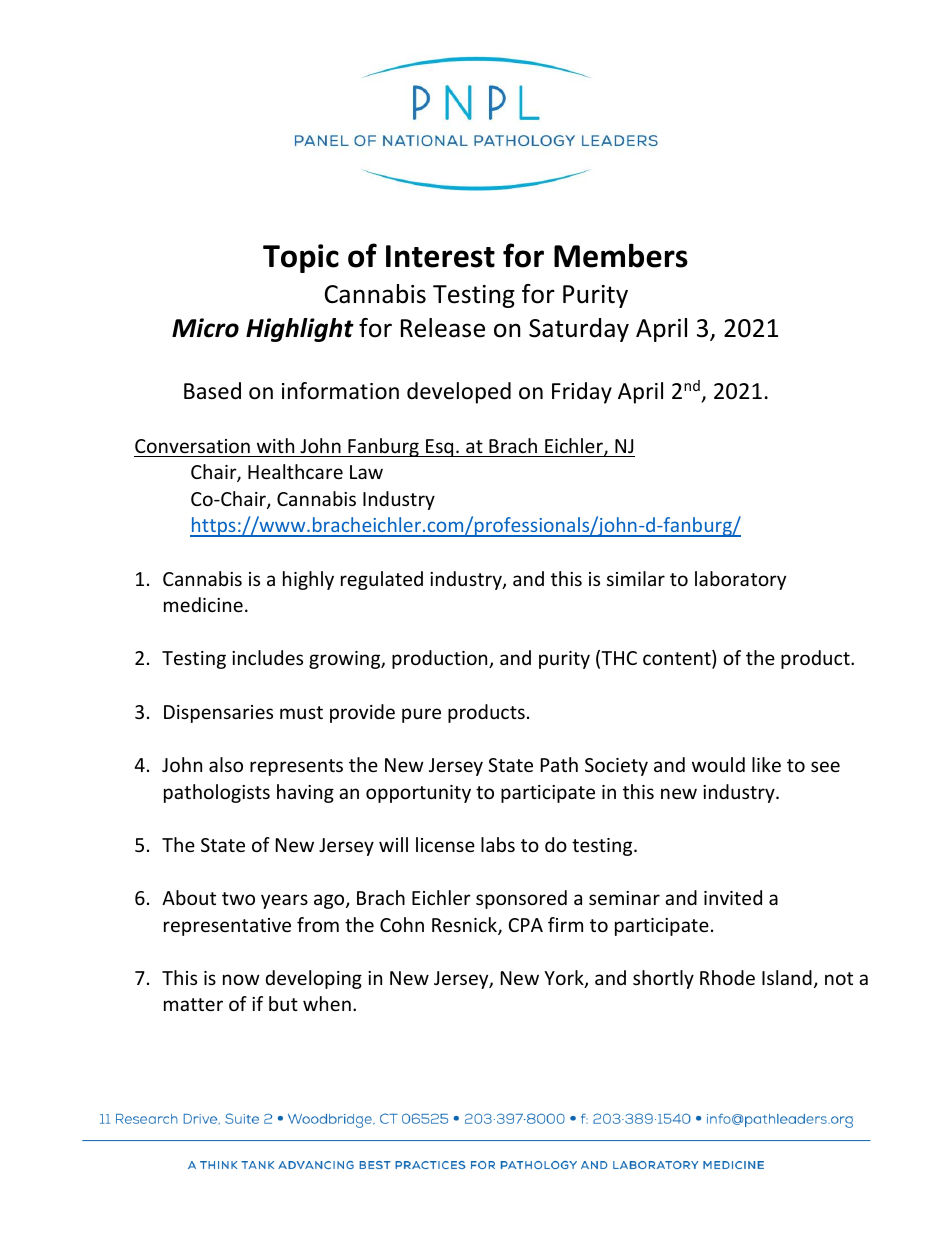  Describe the element at coordinates (636, 578) in the document. I see `similar` at that location.
